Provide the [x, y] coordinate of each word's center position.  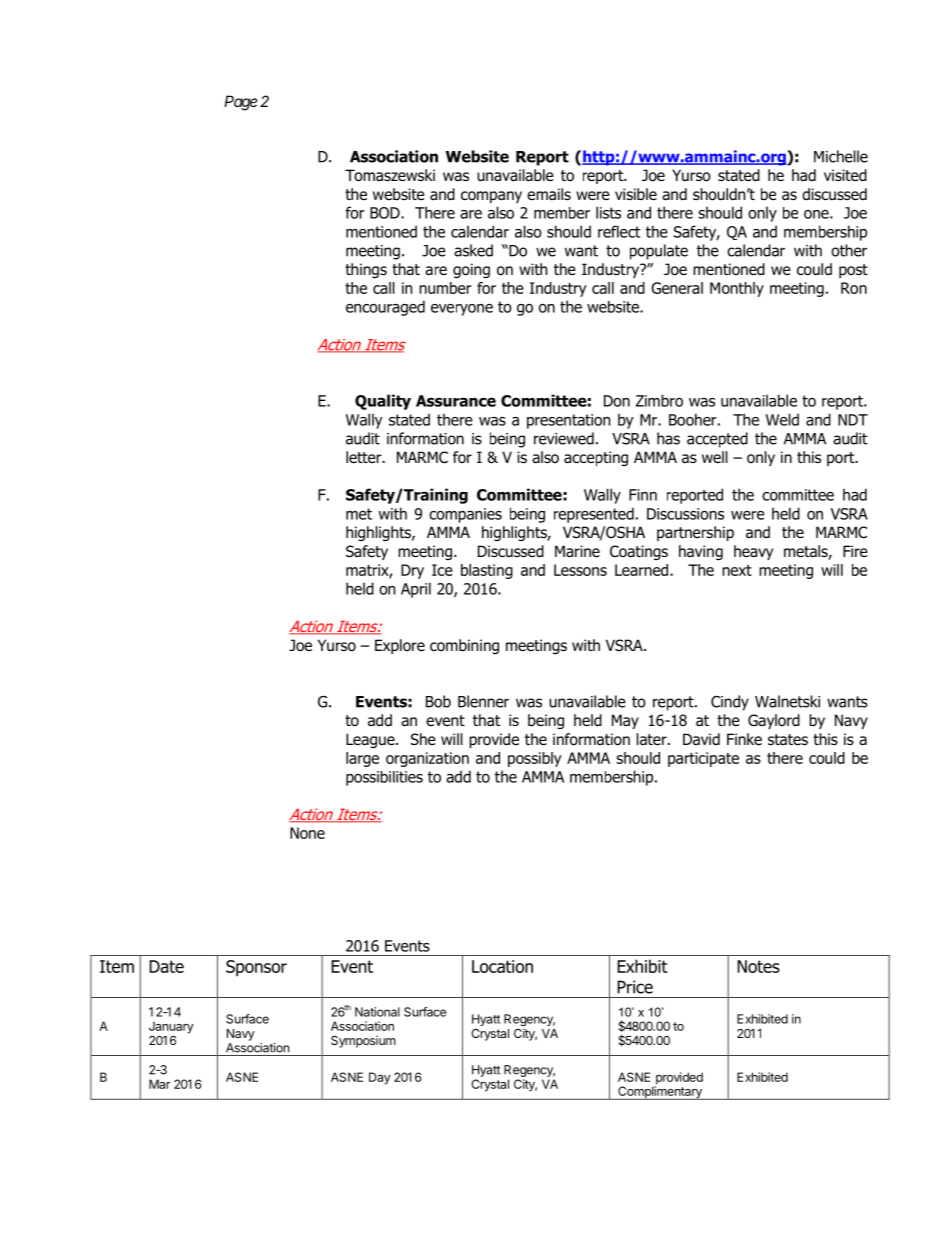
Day [380, 1078]
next [737, 570]
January [171, 1027]
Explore [400, 646]
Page [241, 103]
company [491, 197]
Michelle [841, 156]
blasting [487, 571]
